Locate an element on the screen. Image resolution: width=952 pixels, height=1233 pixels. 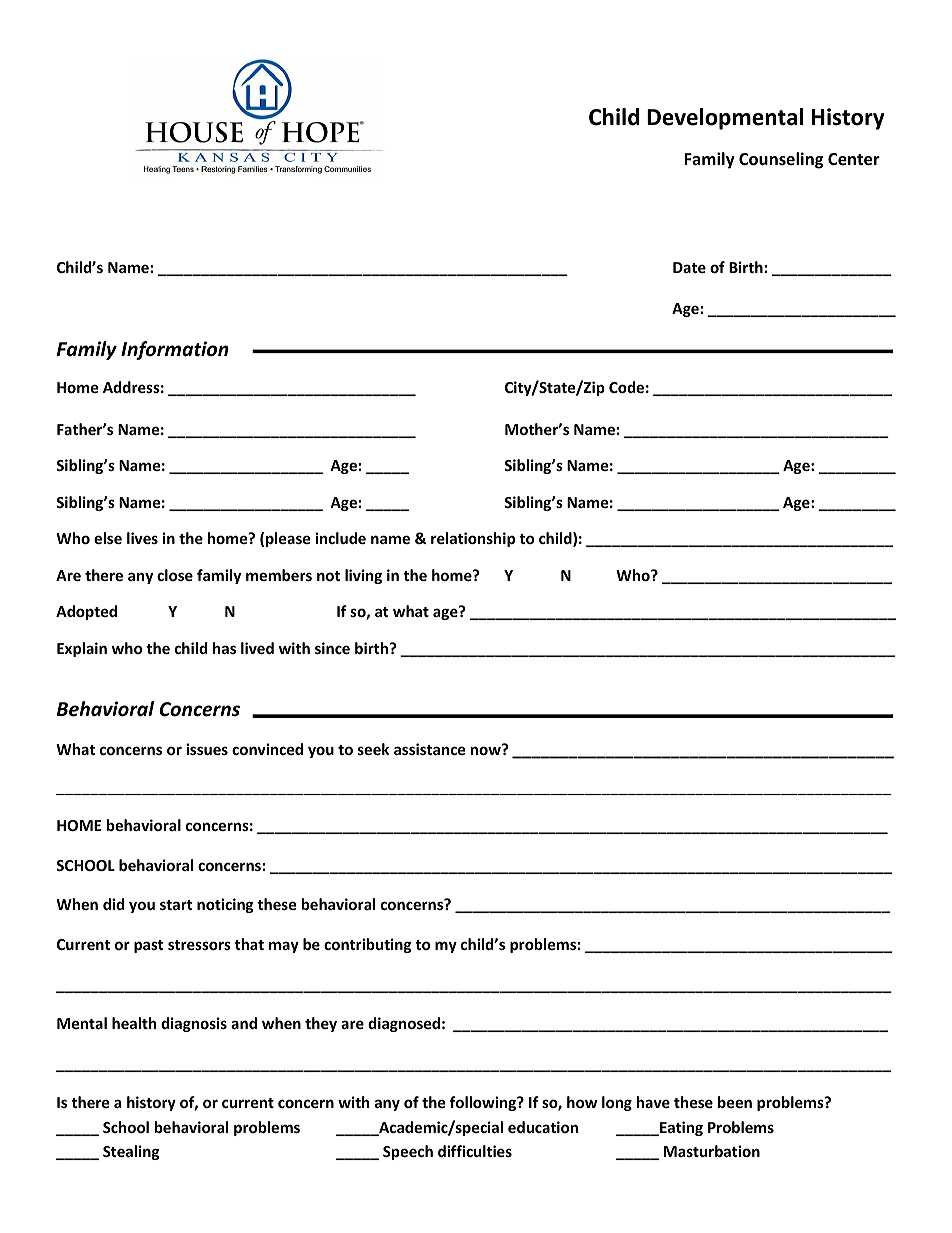
issues is located at coordinates (207, 749).
